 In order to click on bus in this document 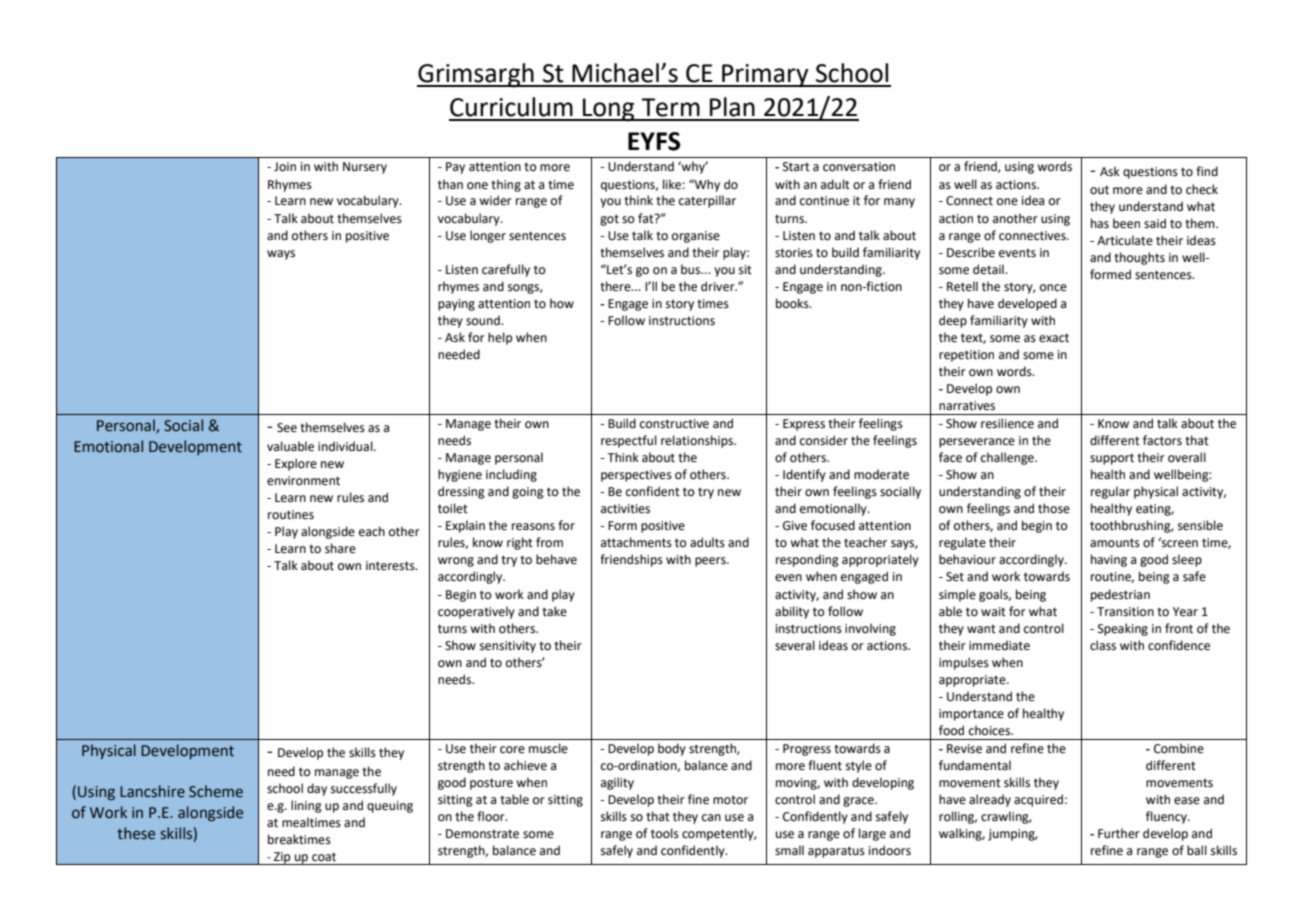, I will do `click(692, 269)`.
